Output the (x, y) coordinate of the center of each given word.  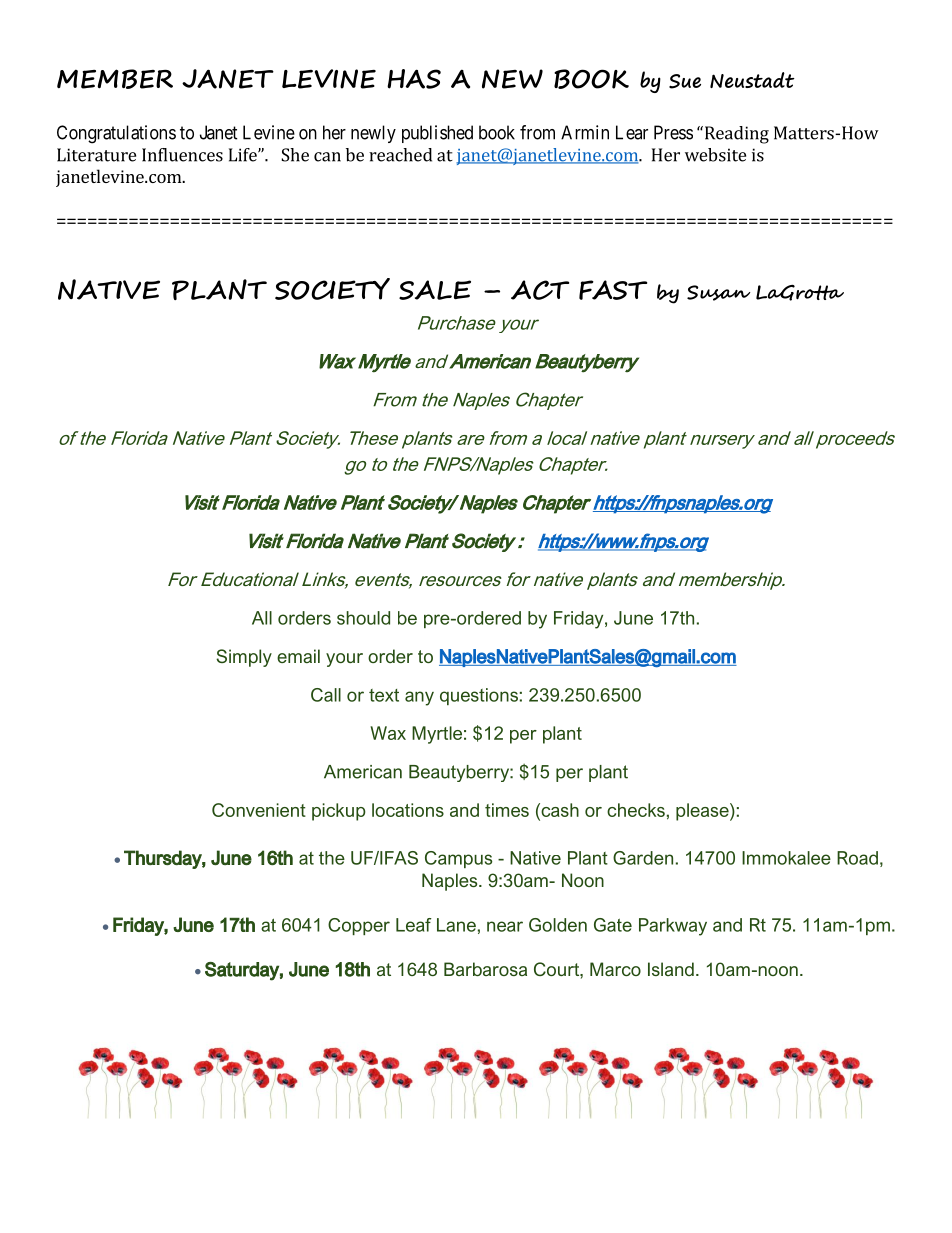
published (437, 134)
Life (244, 155)
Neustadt (752, 80)
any (419, 698)
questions (479, 696)
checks (636, 810)
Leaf (414, 925)
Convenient (259, 810)
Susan (718, 293)
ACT (540, 290)
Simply (244, 658)
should (363, 618)
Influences (182, 155)
